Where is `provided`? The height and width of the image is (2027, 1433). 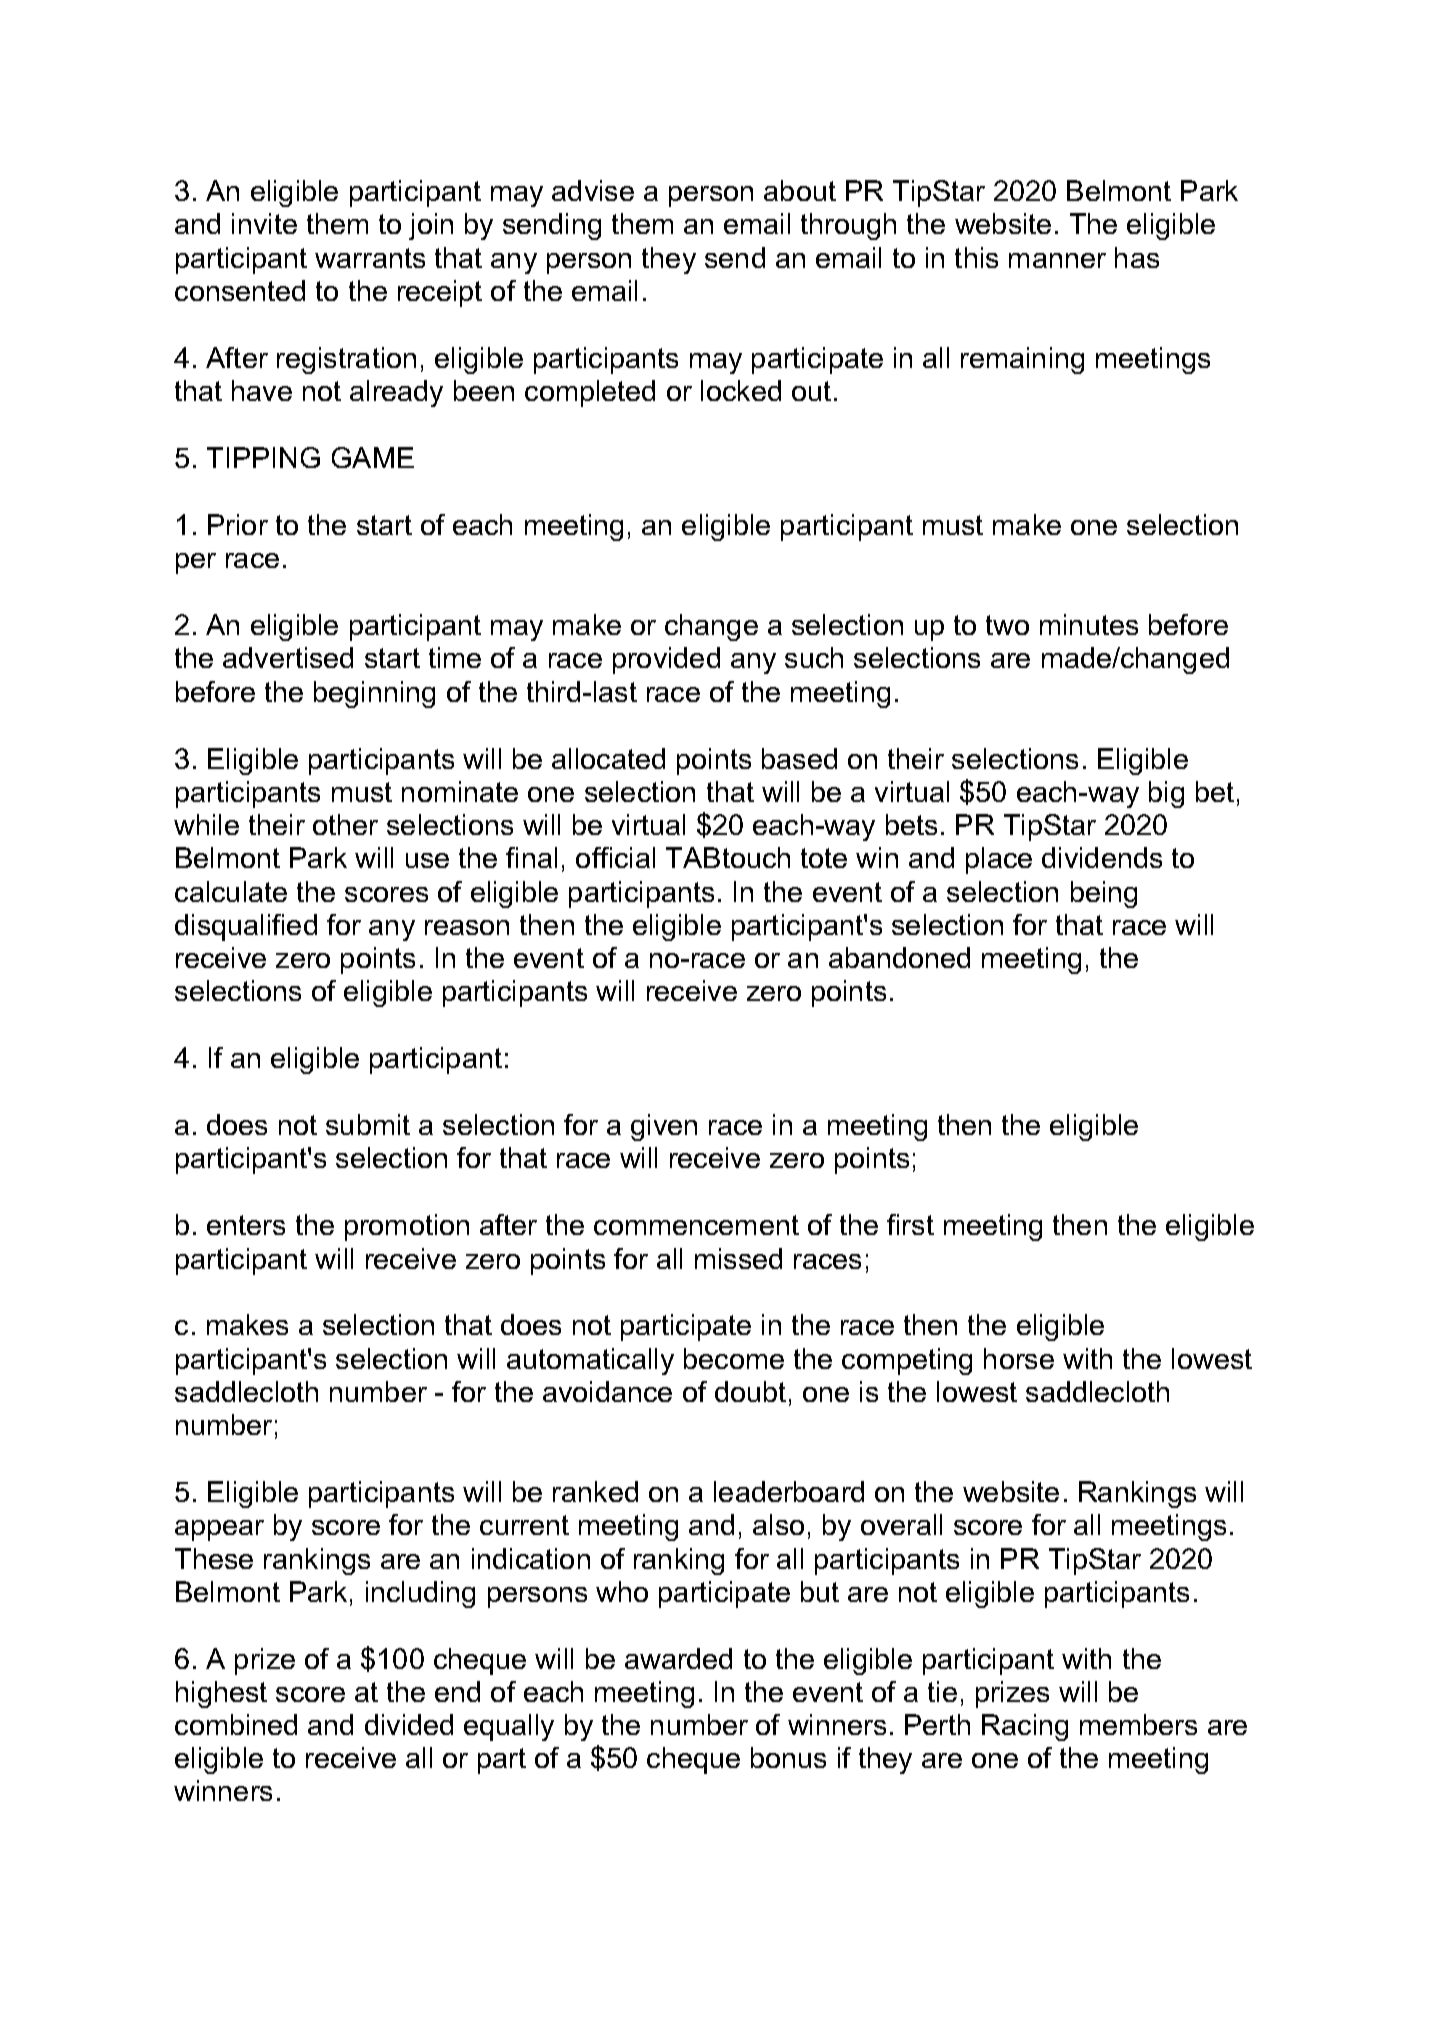 provided is located at coordinates (666, 660).
